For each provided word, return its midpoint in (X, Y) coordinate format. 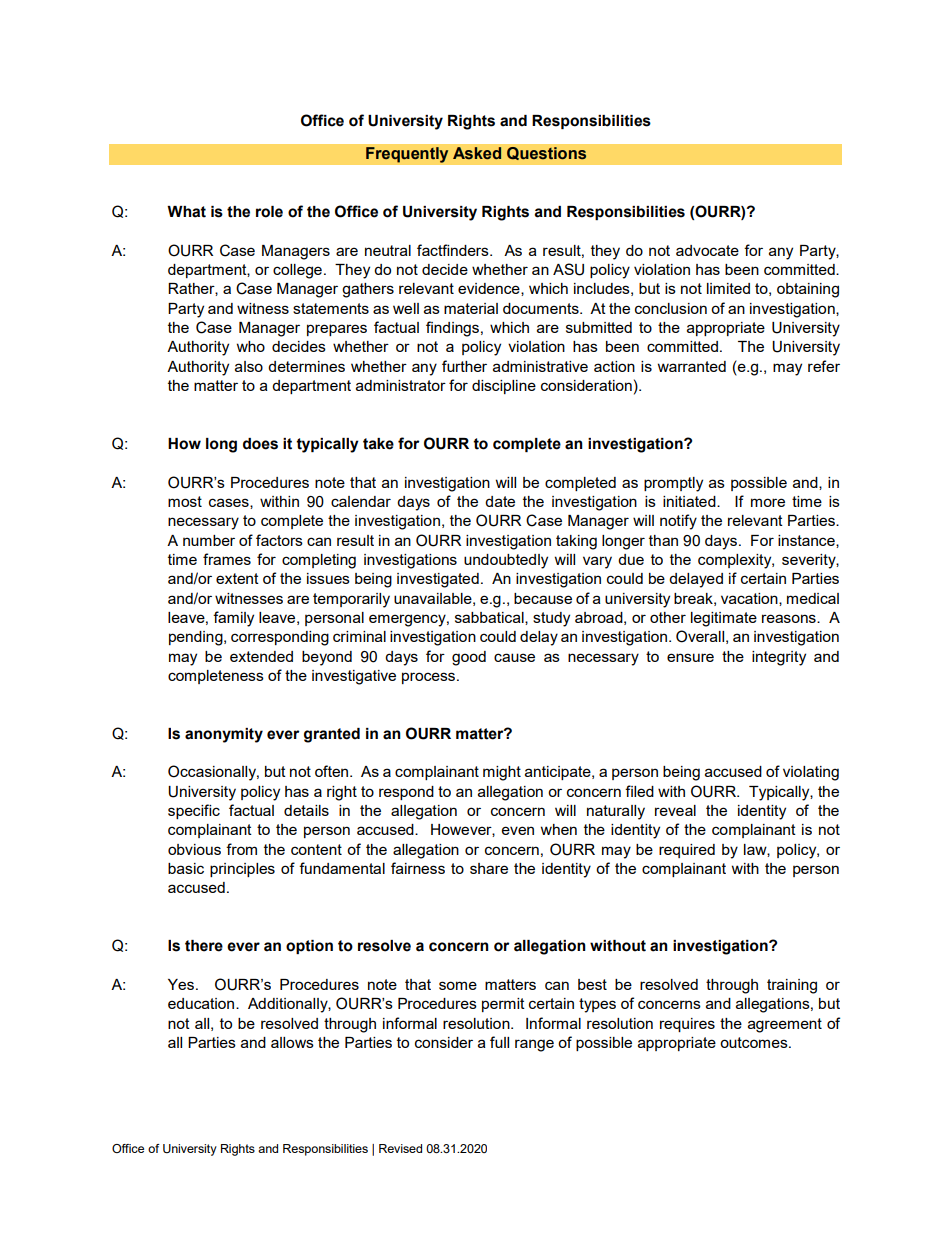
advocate (707, 250)
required (687, 851)
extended (261, 656)
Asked (477, 153)
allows (292, 1042)
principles (242, 870)
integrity (779, 658)
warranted (692, 366)
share (489, 868)
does (260, 444)
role (269, 212)
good (469, 658)
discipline (504, 387)
